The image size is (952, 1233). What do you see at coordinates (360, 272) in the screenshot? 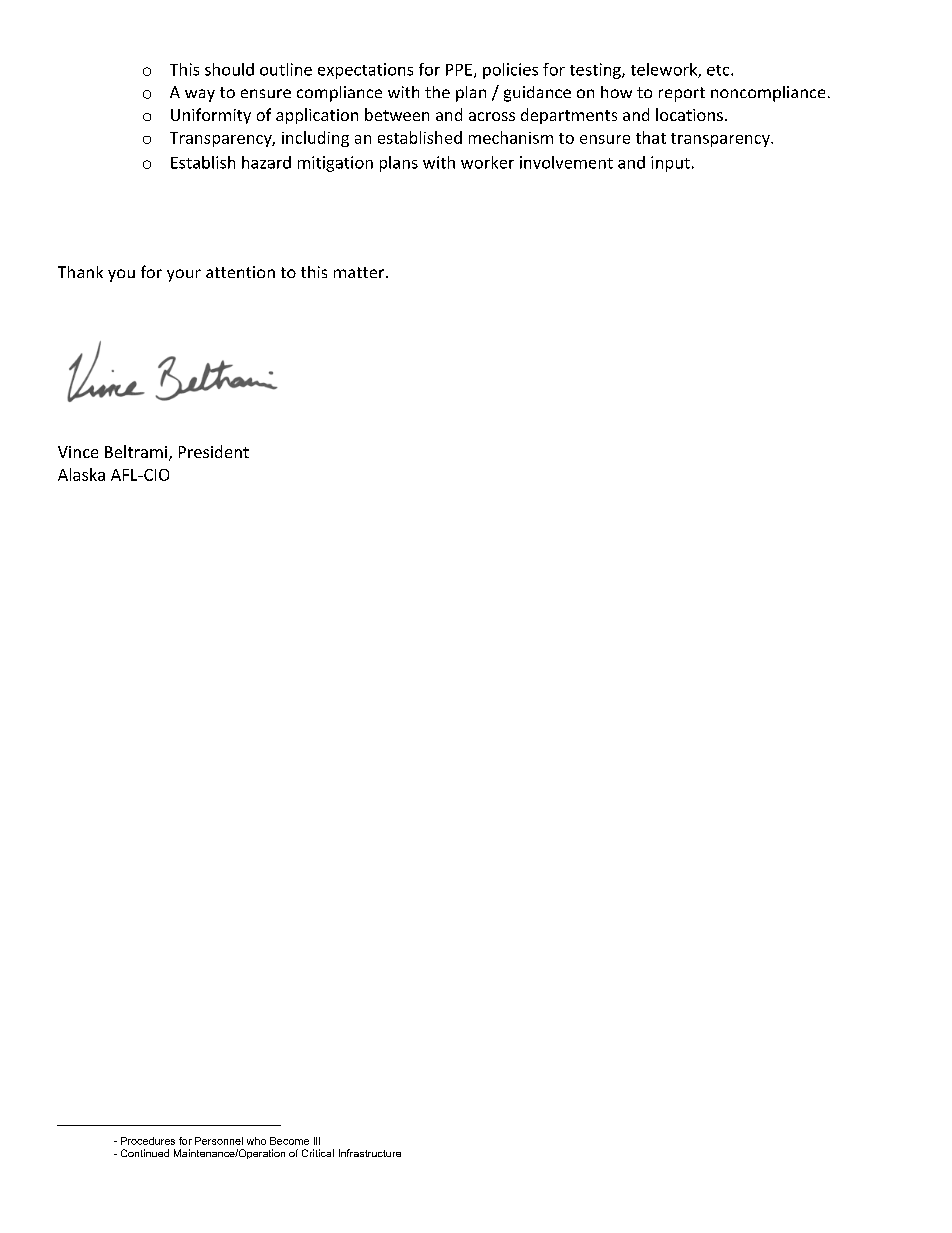
I see `matter` at bounding box center [360, 272].
